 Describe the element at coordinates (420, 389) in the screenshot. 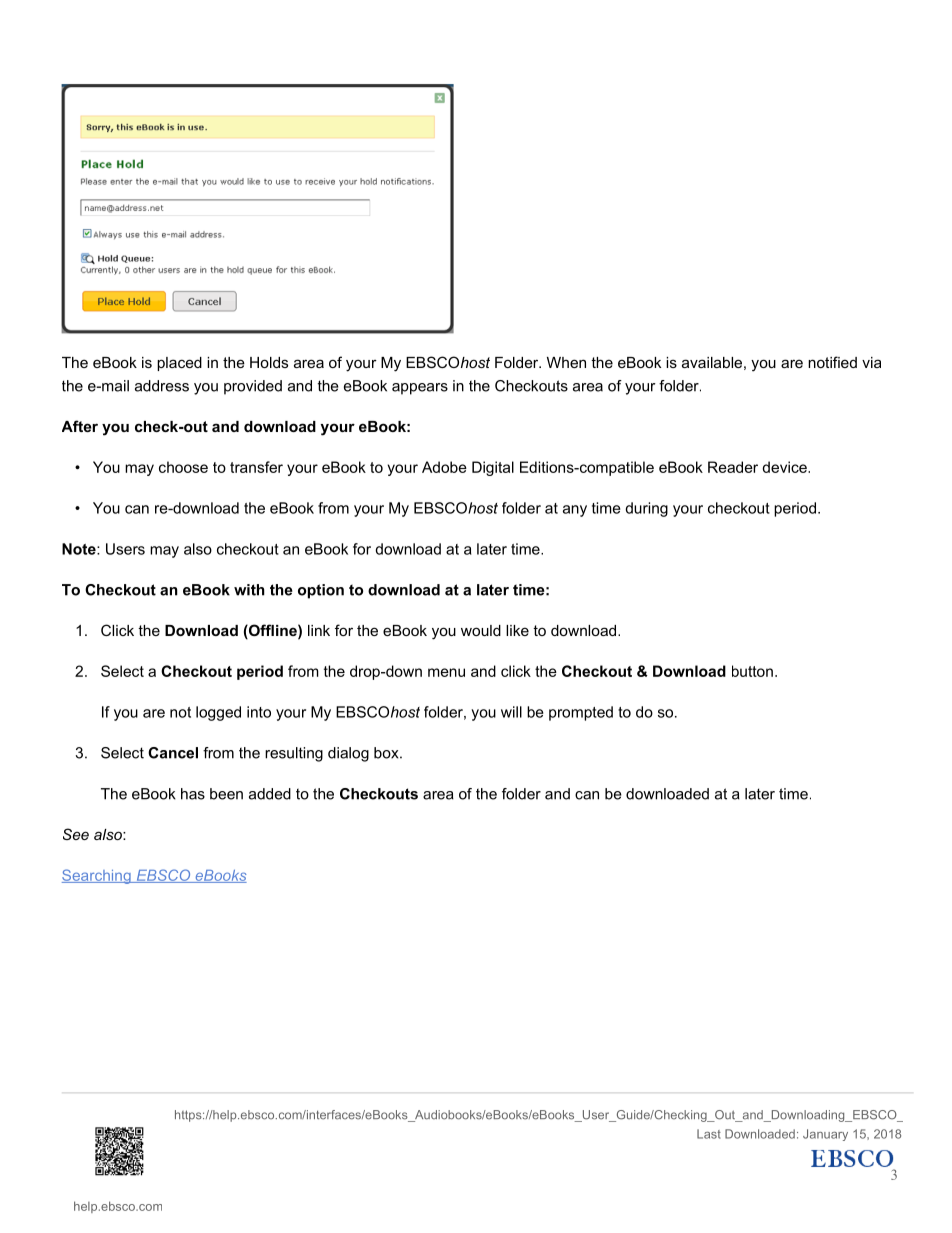

I see `appears` at that location.
